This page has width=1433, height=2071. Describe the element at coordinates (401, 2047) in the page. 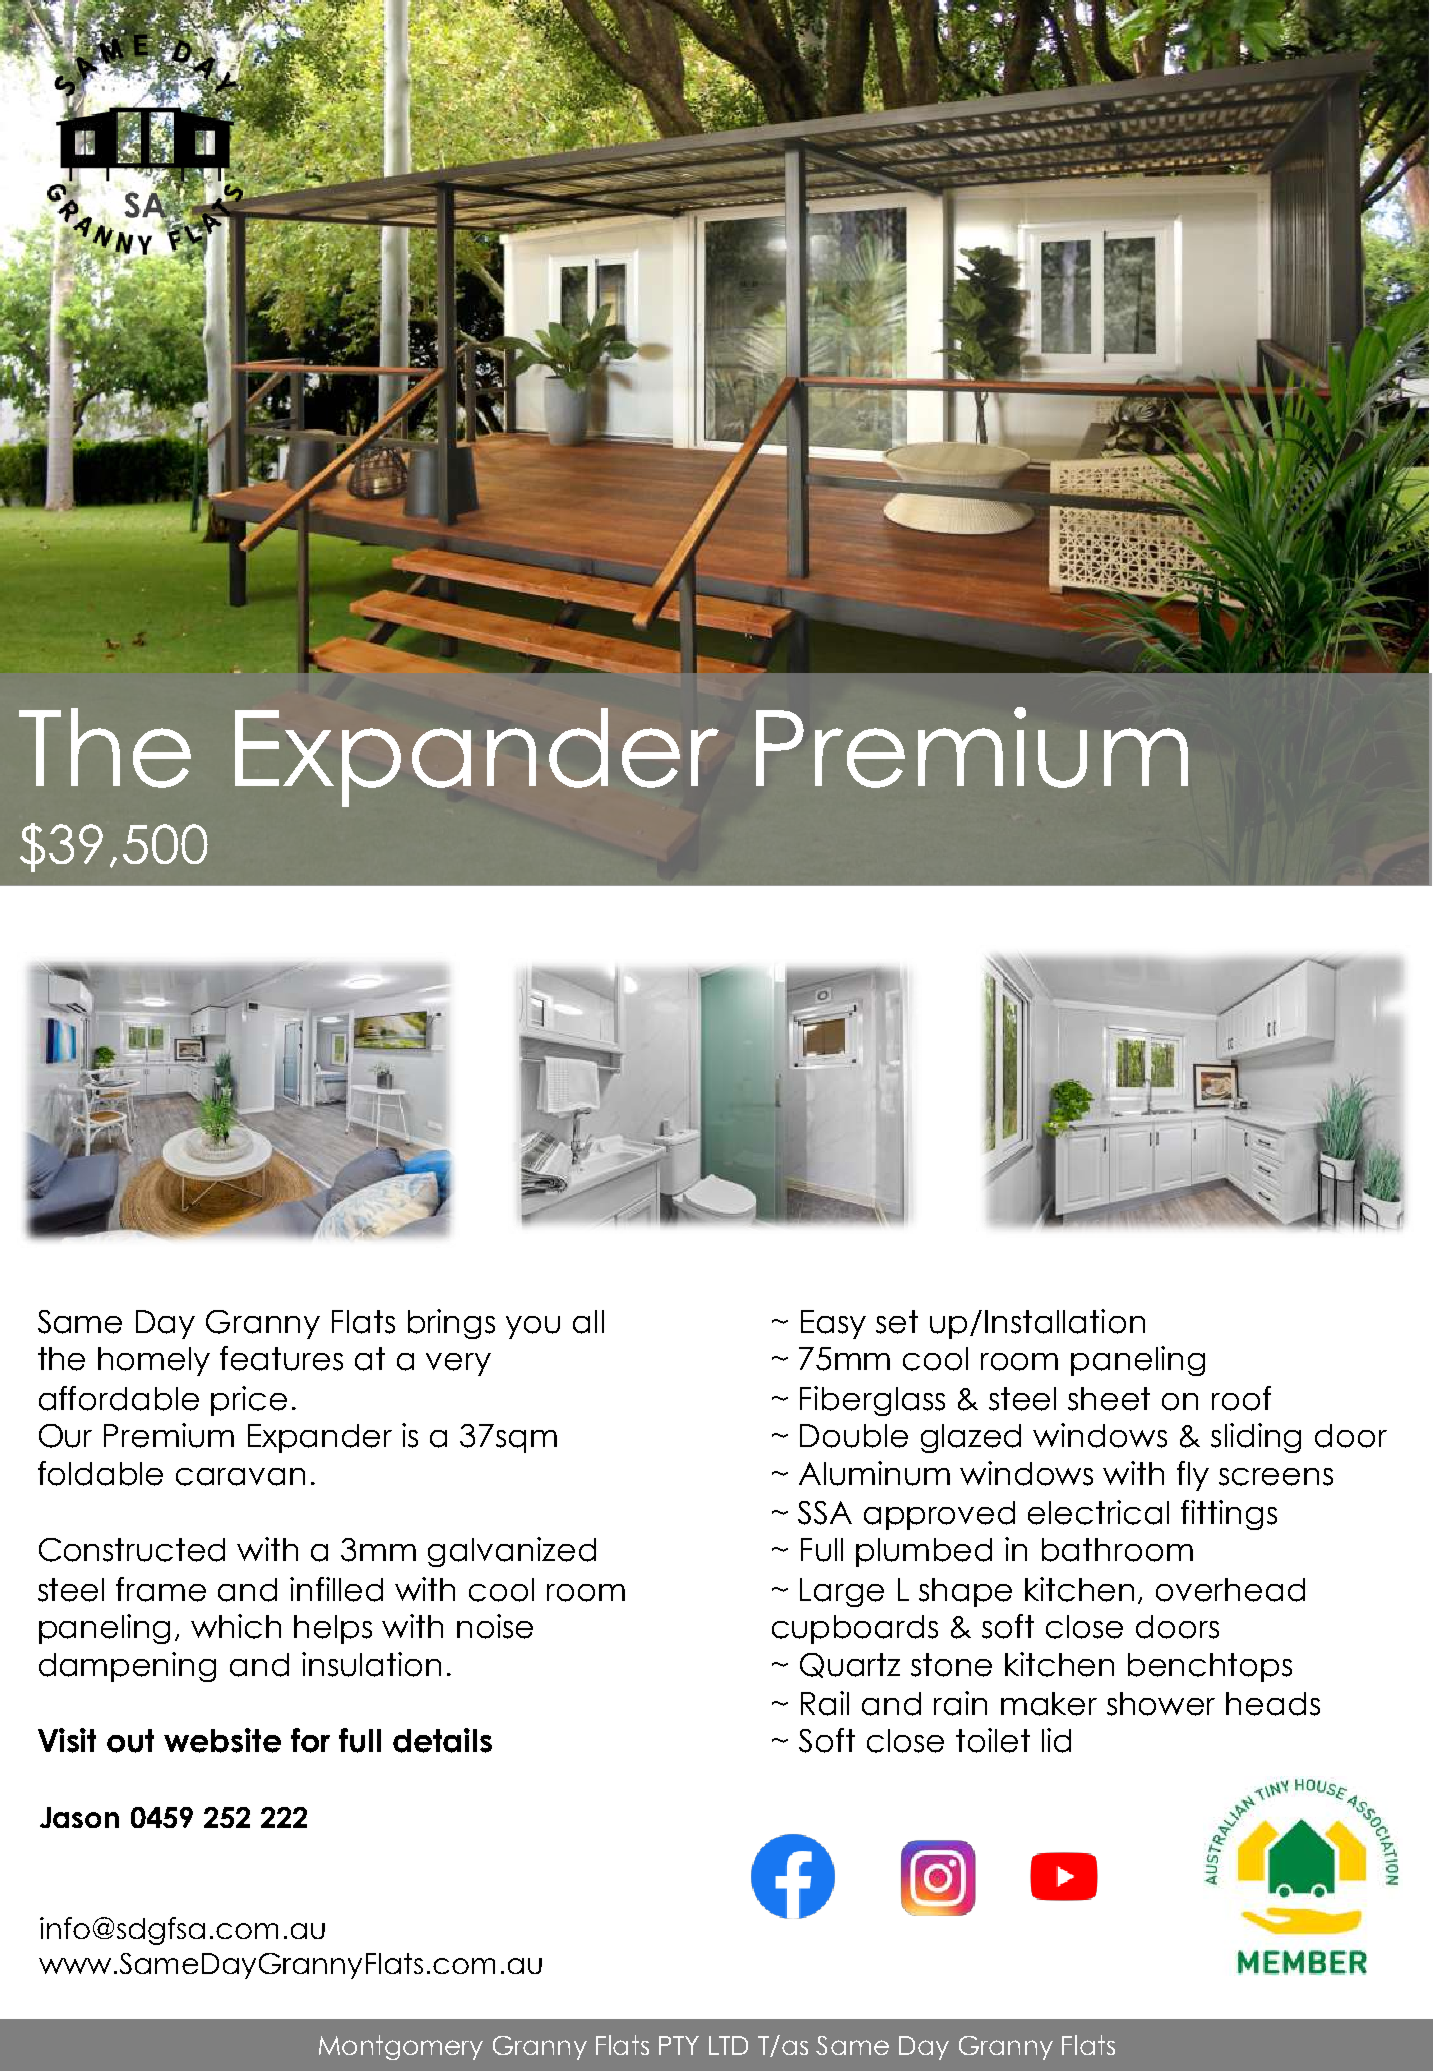

I see `Montgomery` at that location.
